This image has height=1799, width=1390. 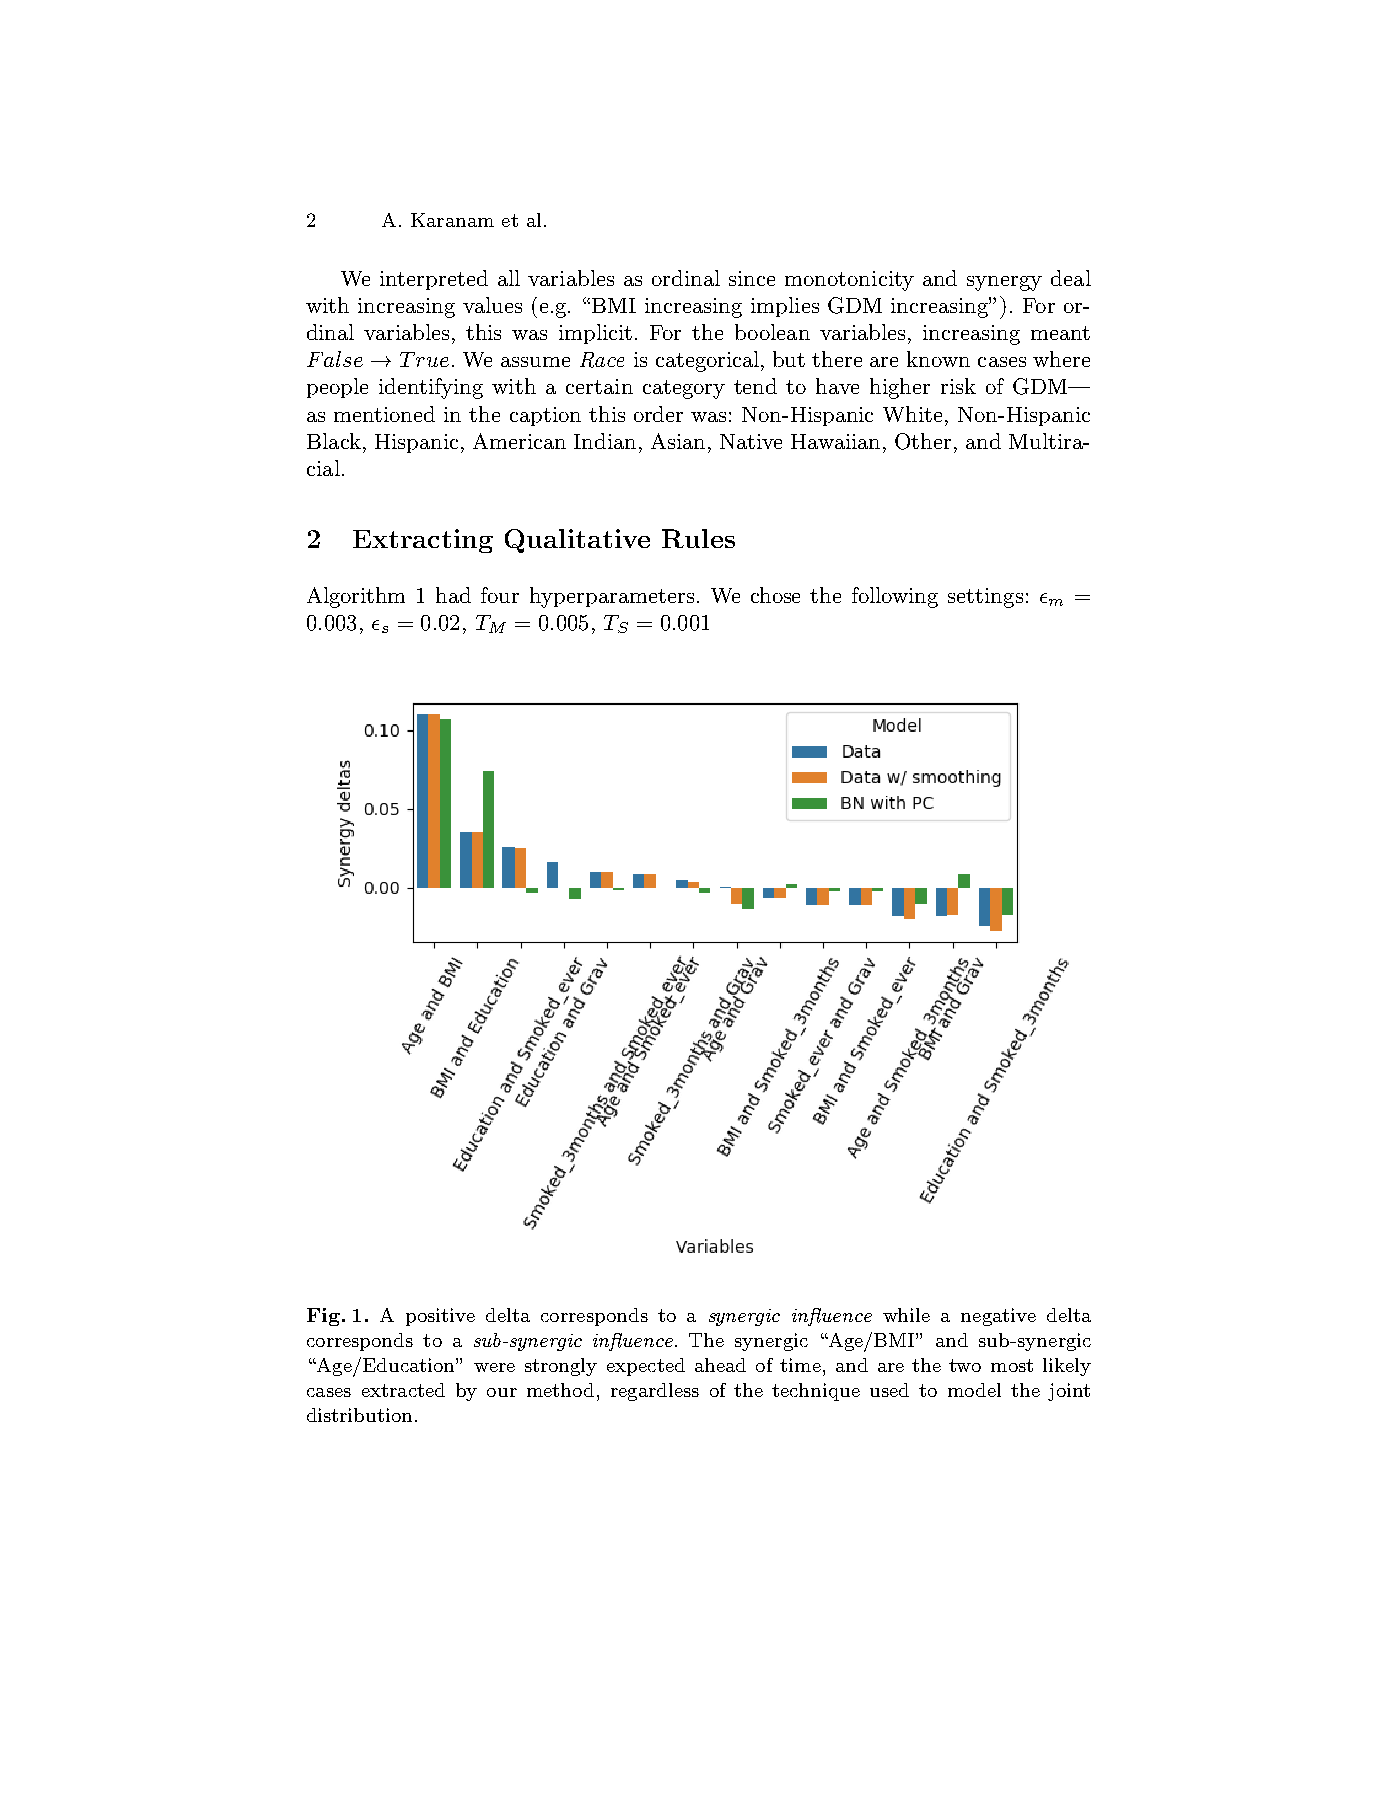 What do you see at coordinates (698, 538) in the image?
I see `Rules` at bounding box center [698, 538].
